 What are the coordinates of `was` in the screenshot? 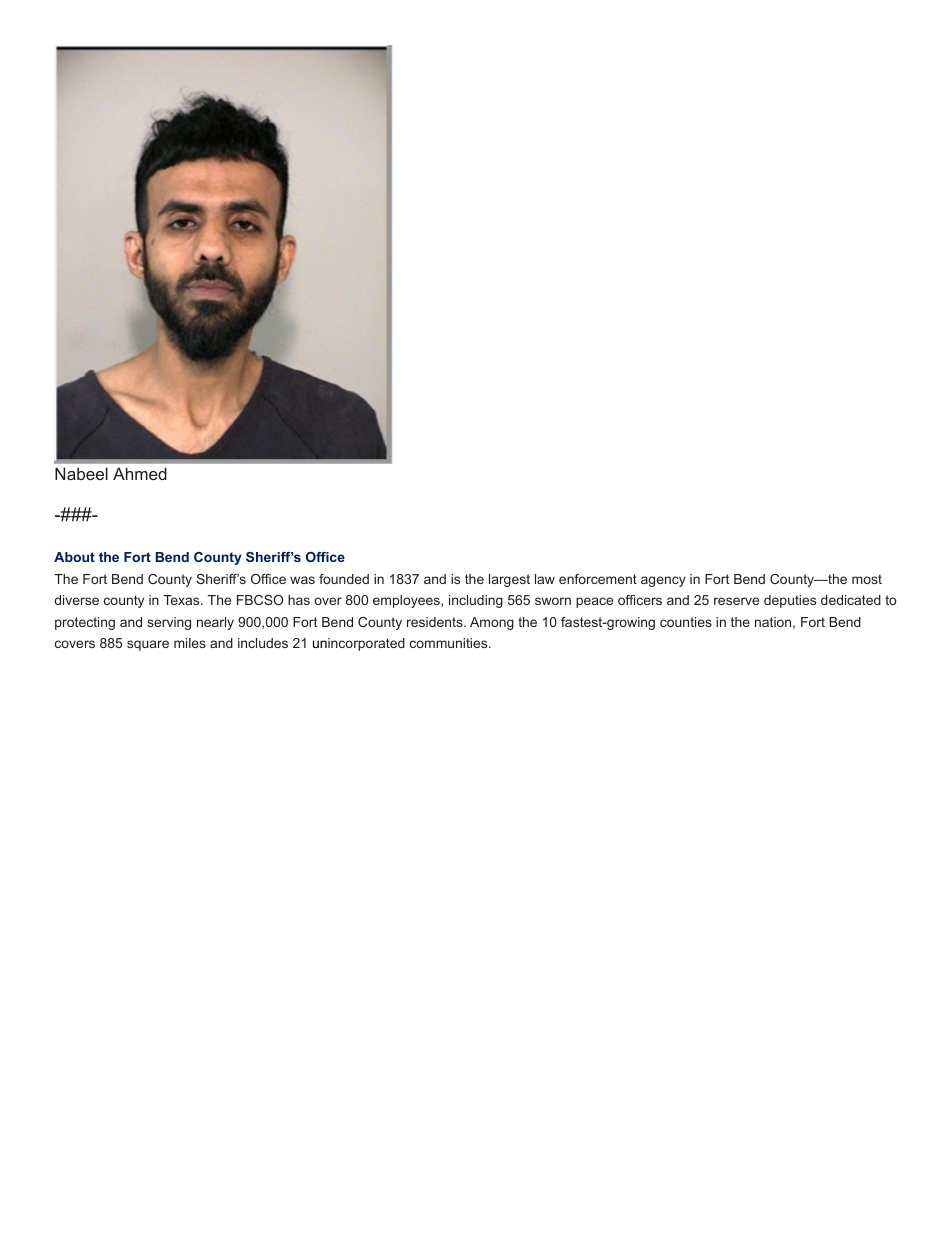 It's located at (302, 580).
